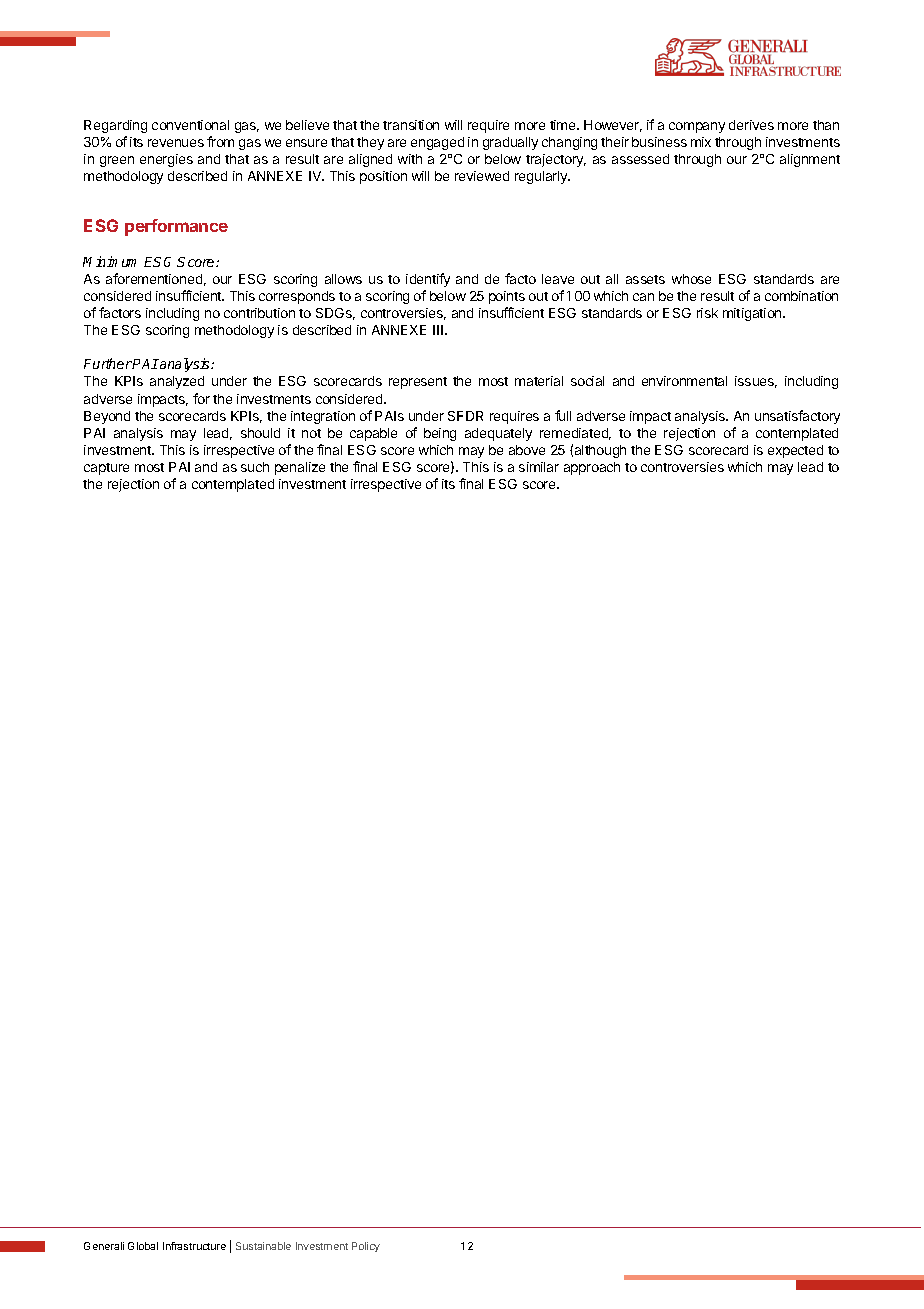 This screenshot has width=924, height=1309. Describe the element at coordinates (527, 450) in the screenshot. I see `above` at that location.
